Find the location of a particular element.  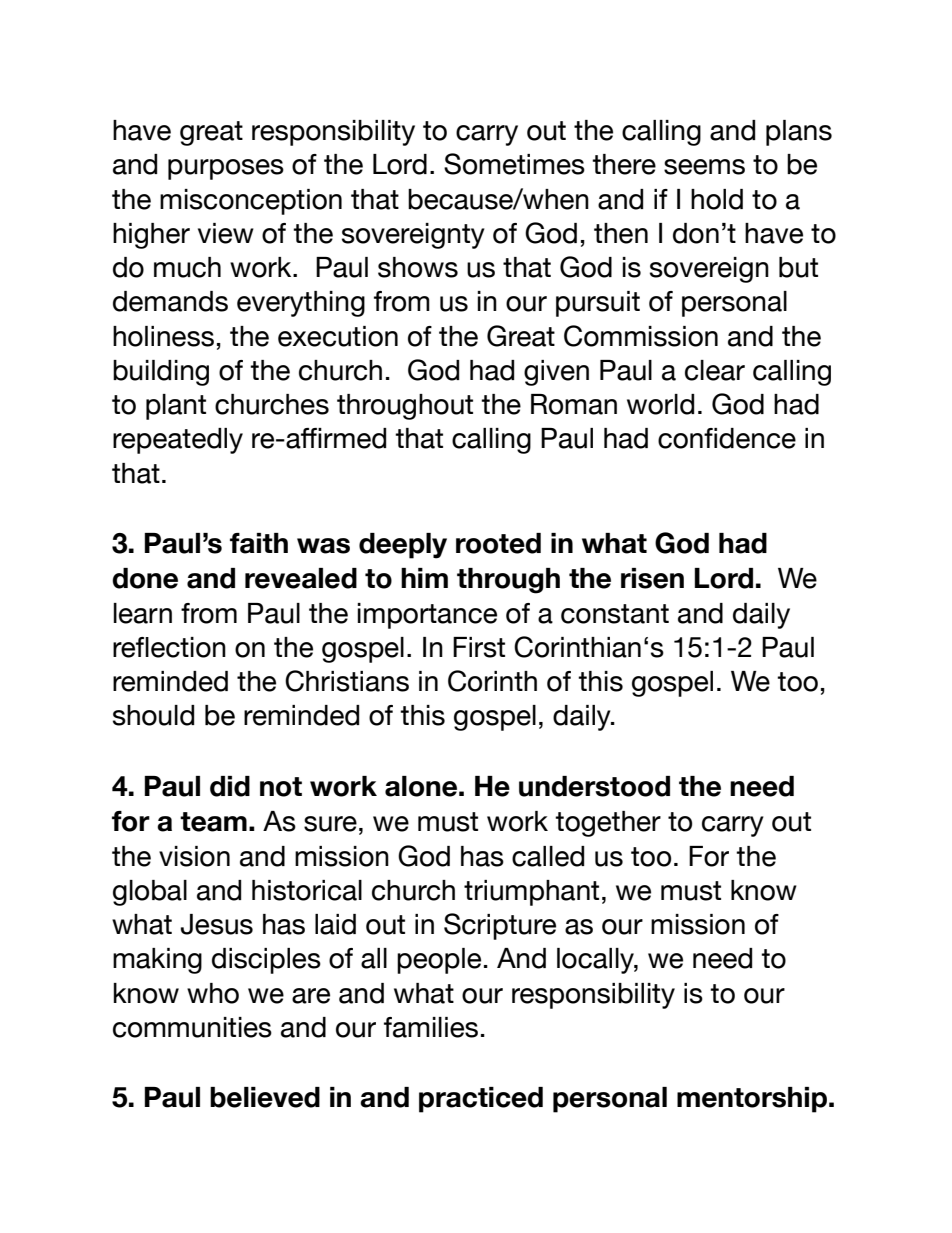

practiced is located at coordinates (481, 1100).
